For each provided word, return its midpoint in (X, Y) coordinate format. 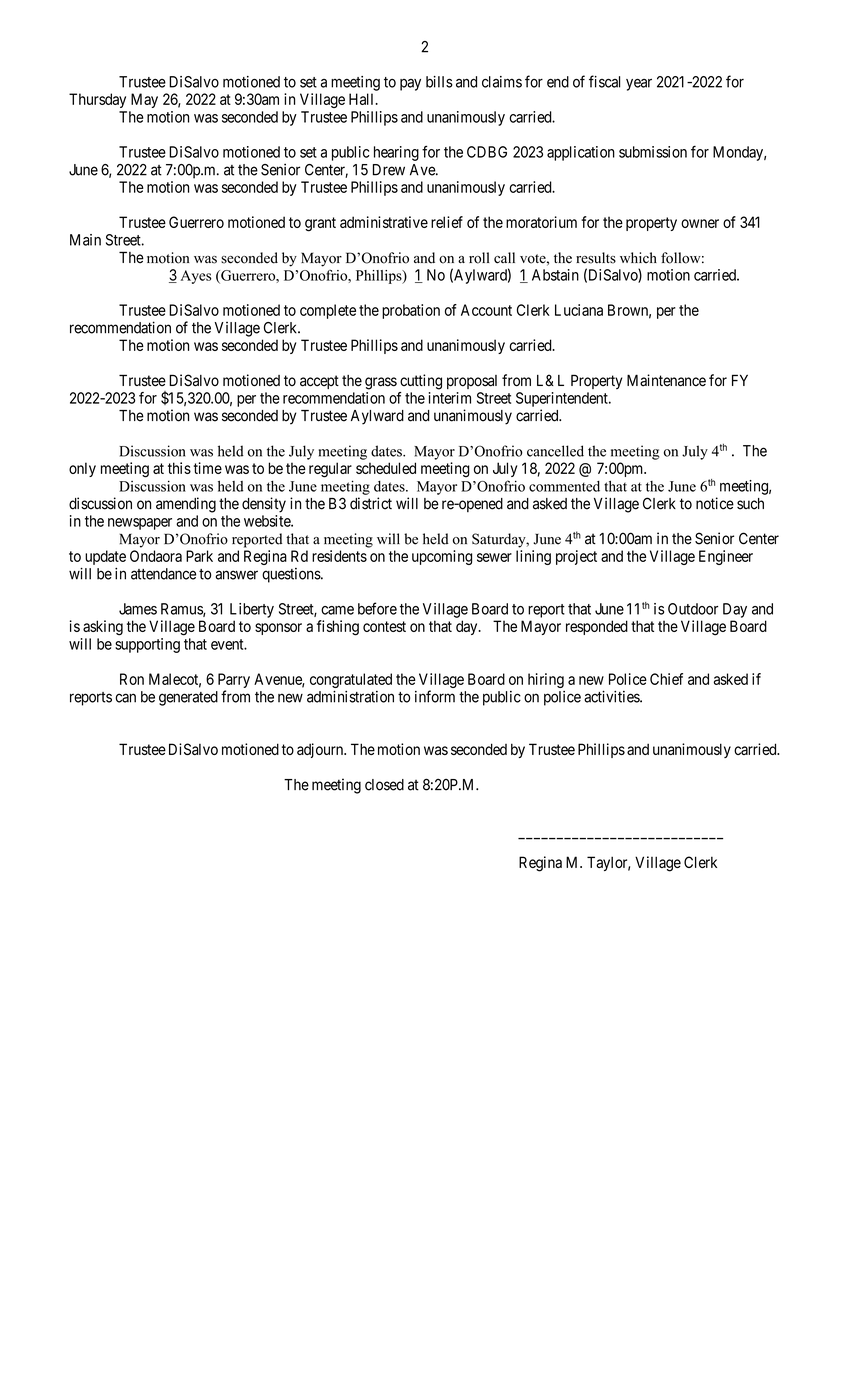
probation (411, 311)
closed (384, 785)
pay (410, 85)
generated (188, 698)
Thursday (97, 100)
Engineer (726, 557)
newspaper (140, 524)
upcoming (442, 557)
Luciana (579, 310)
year (639, 85)
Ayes (196, 277)
